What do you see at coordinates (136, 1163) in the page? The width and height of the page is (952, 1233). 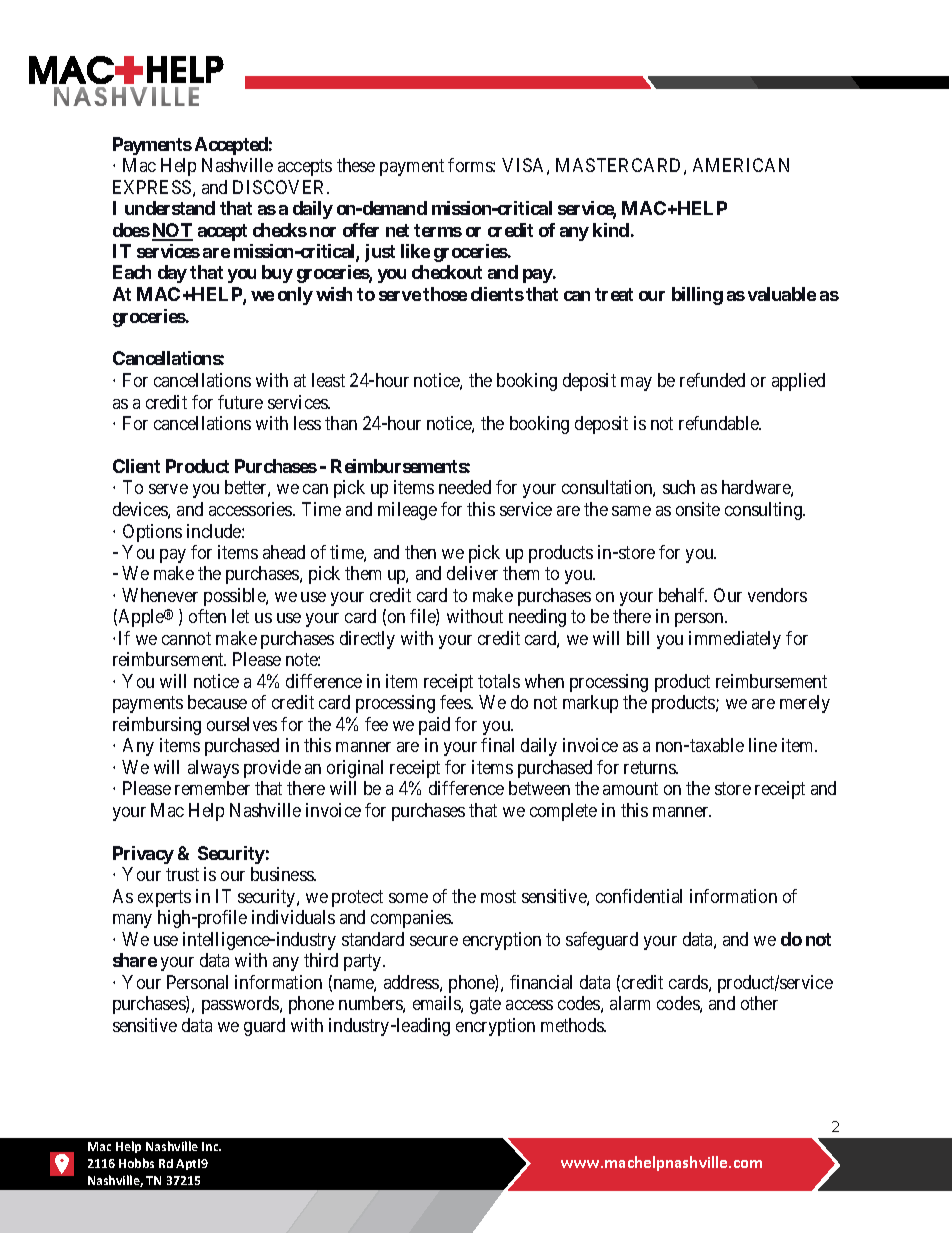 I see `Hobbs` at bounding box center [136, 1163].
